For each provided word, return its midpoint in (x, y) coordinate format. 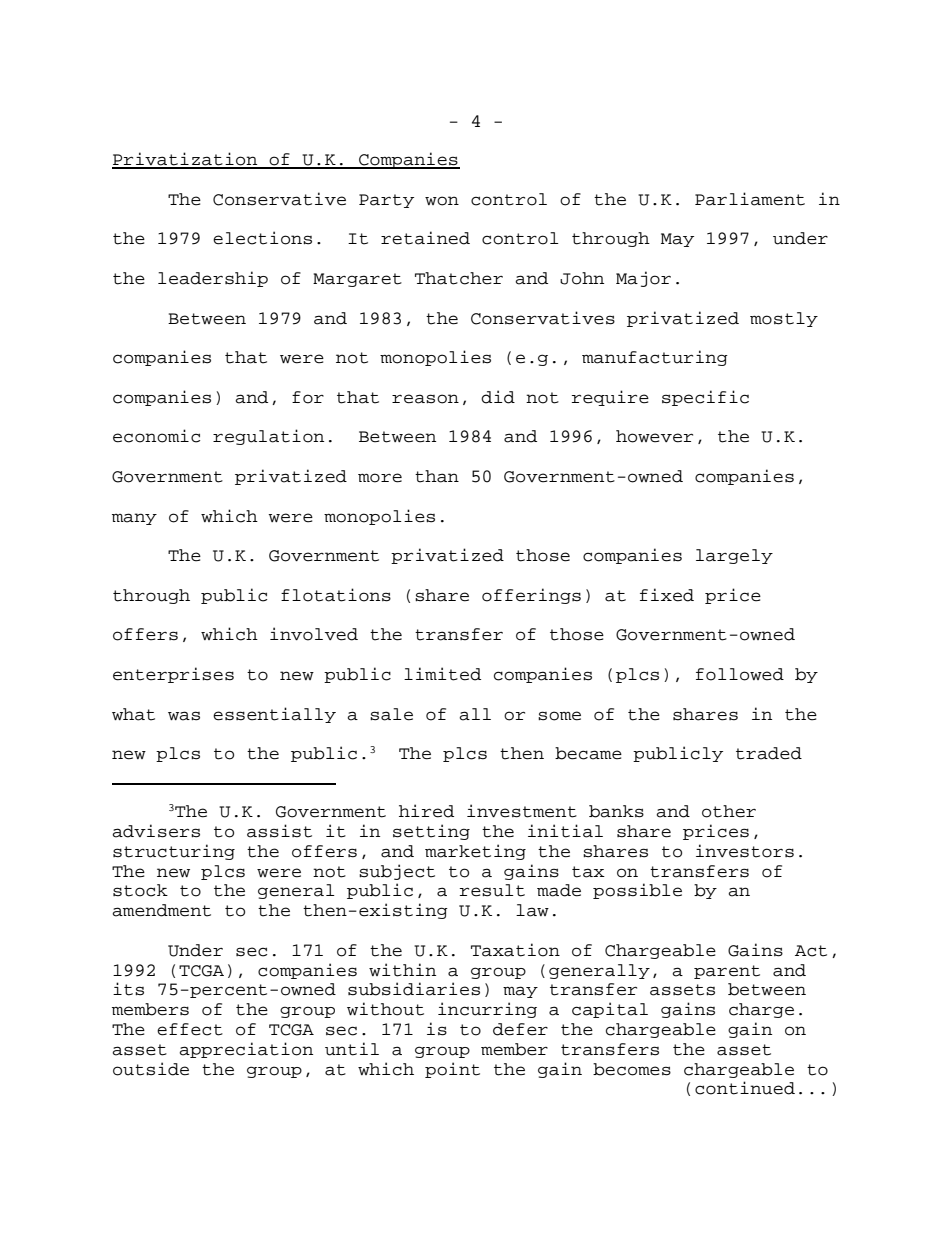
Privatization (186, 160)
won (442, 201)
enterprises (173, 675)
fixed (667, 595)
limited (442, 674)
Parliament (750, 199)
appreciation (246, 1050)
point (452, 1070)
